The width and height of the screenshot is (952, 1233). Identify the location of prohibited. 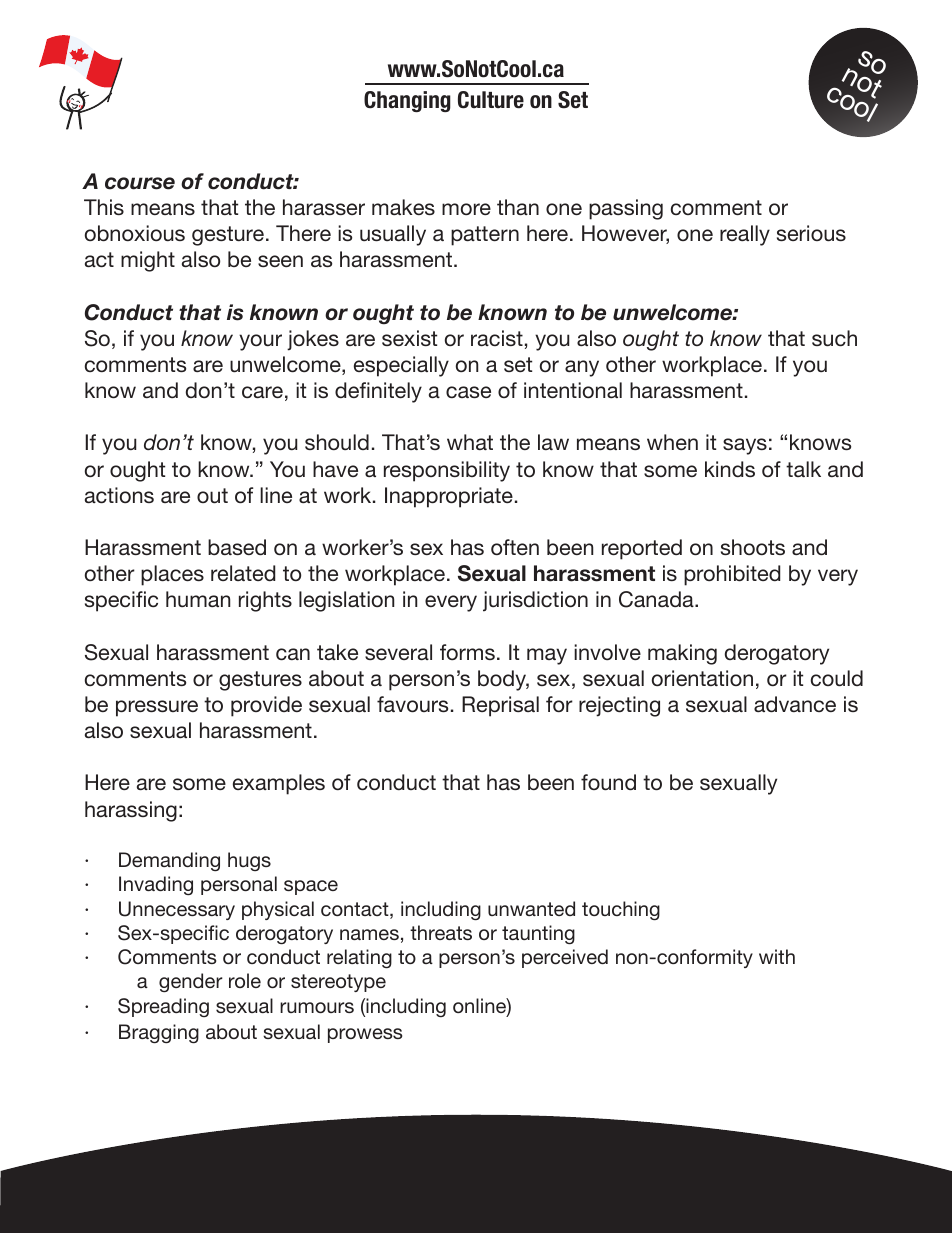
(732, 575).
